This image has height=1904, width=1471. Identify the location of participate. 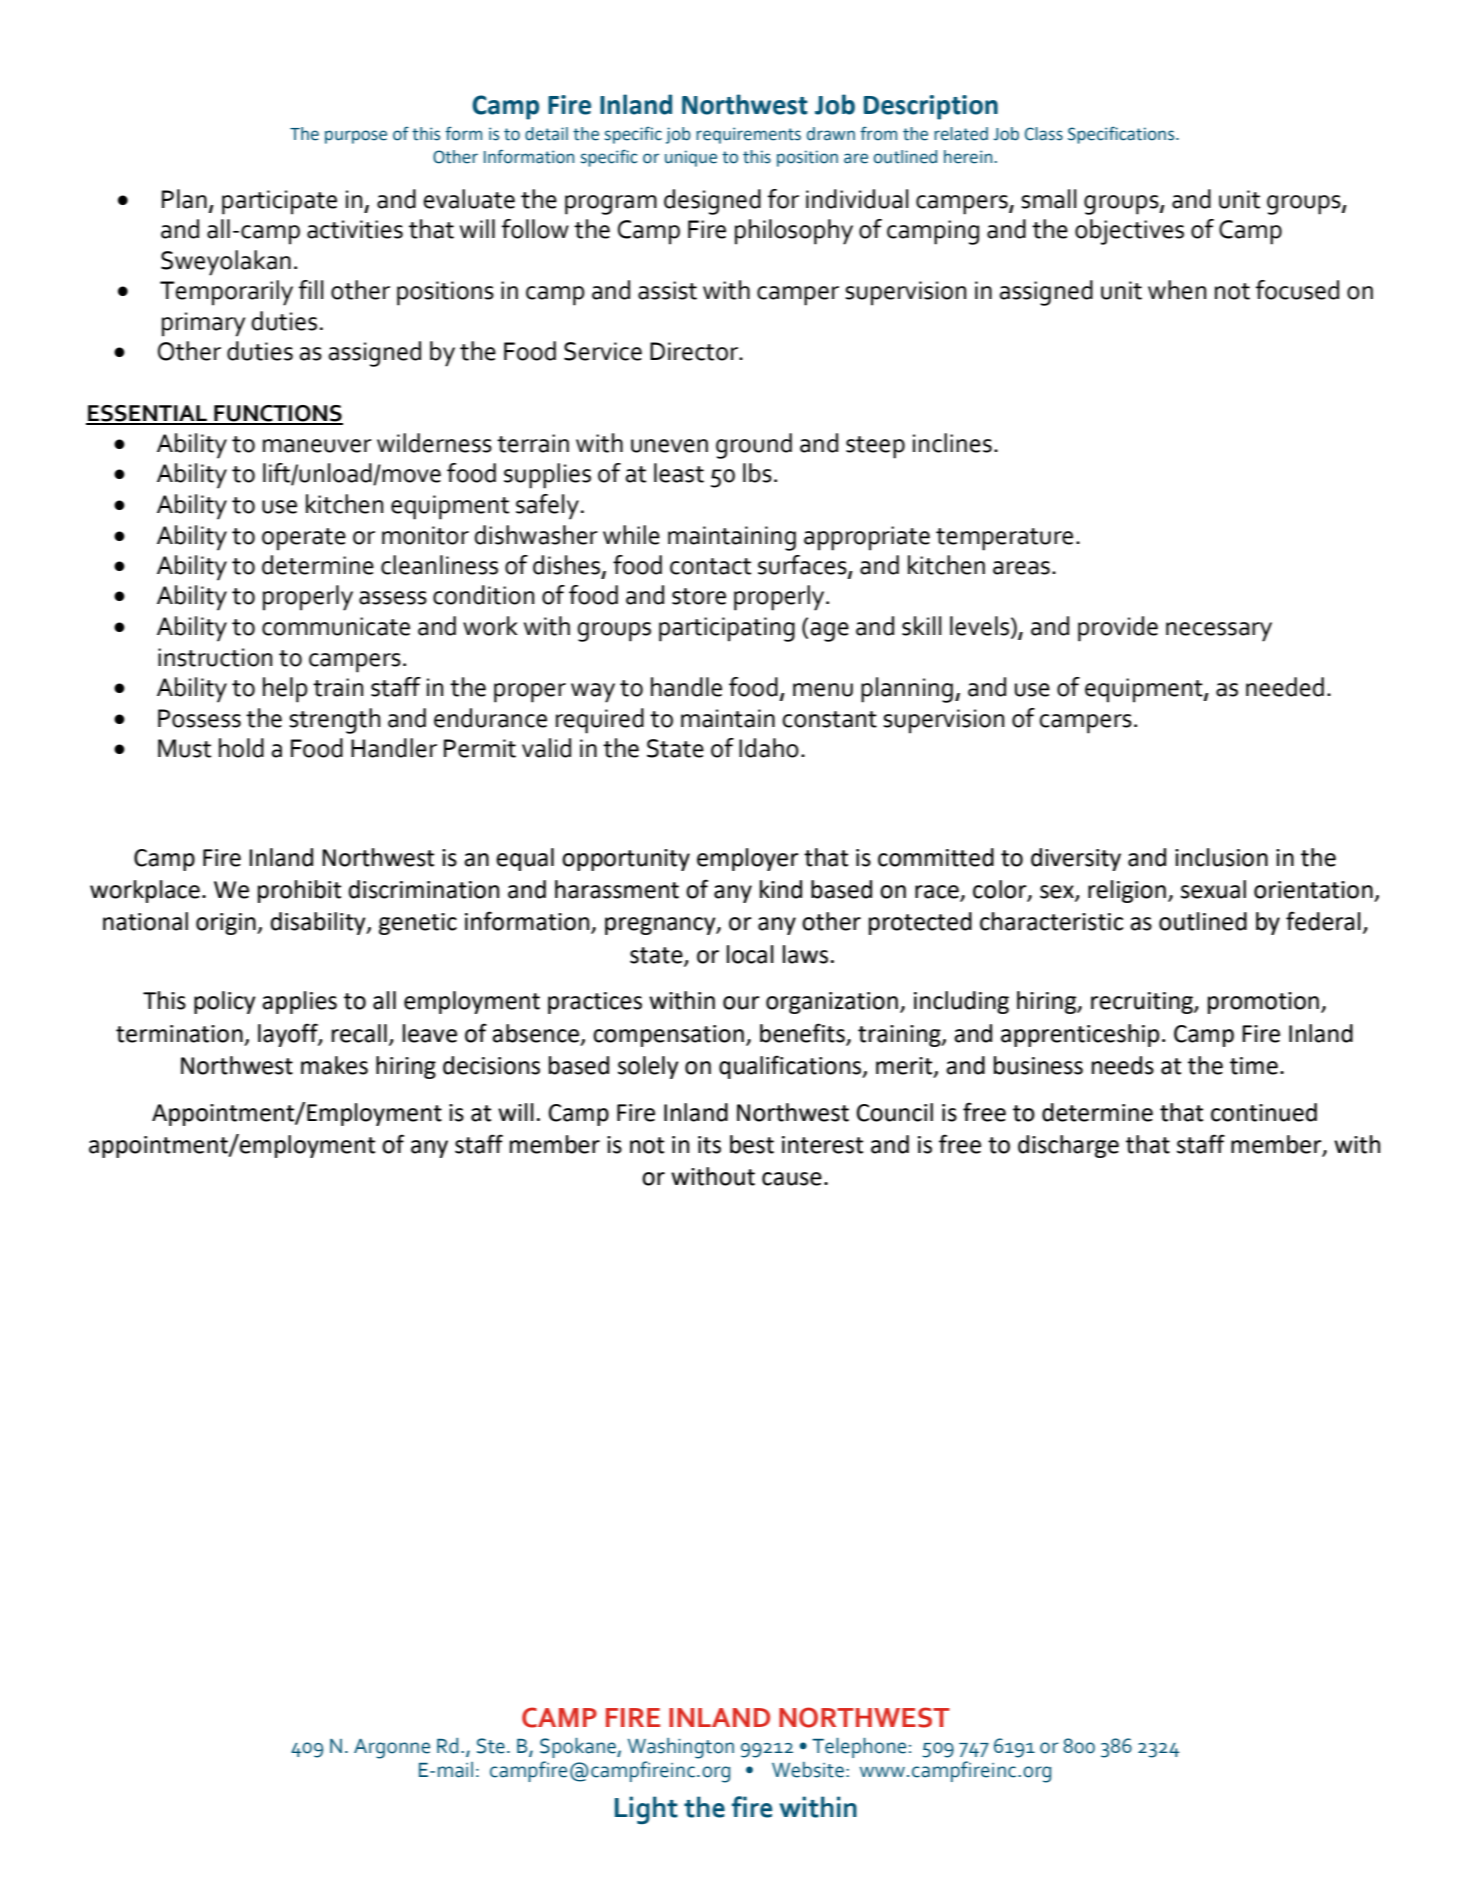
(279, 202).
